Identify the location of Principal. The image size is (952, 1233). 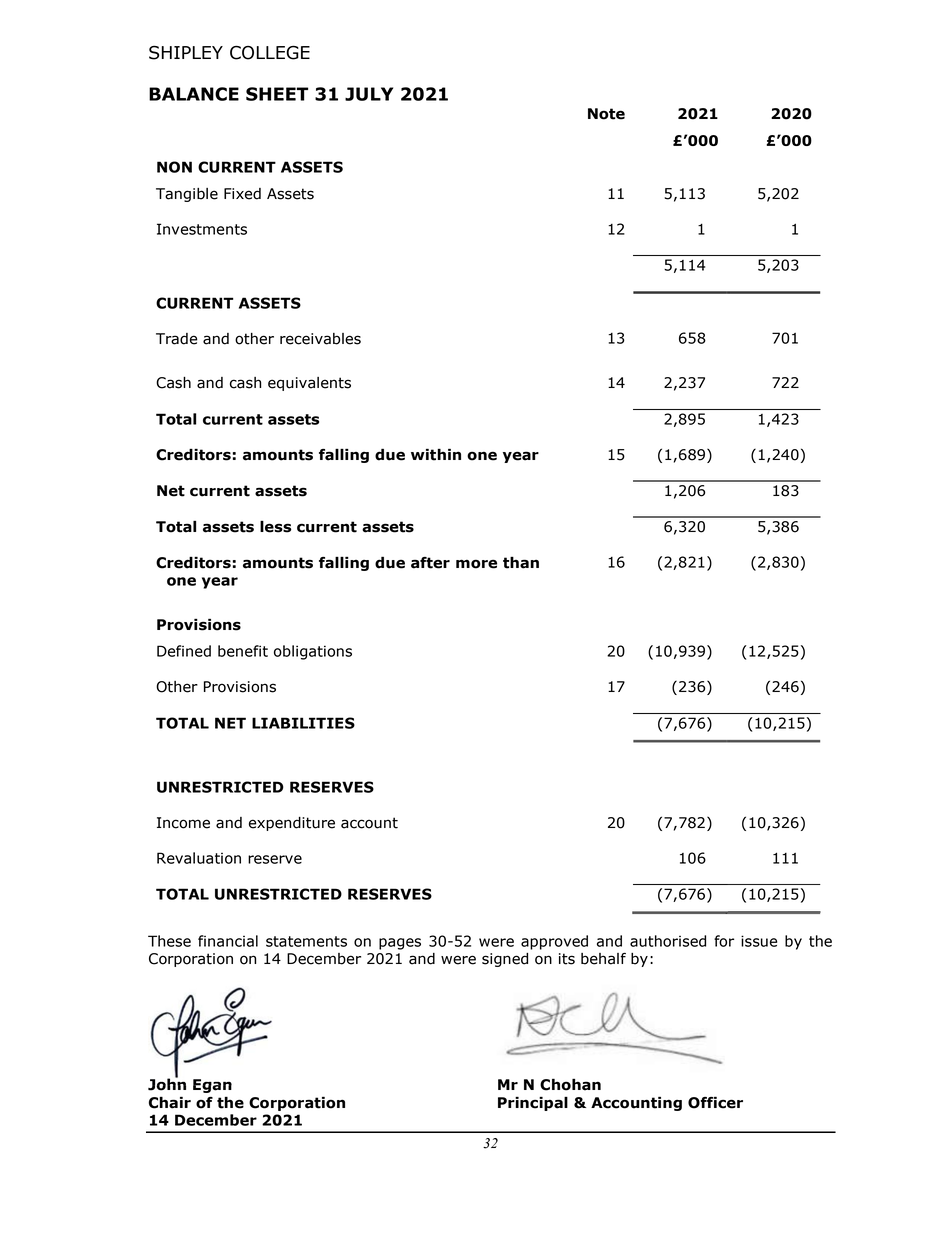
(533, 1103).
